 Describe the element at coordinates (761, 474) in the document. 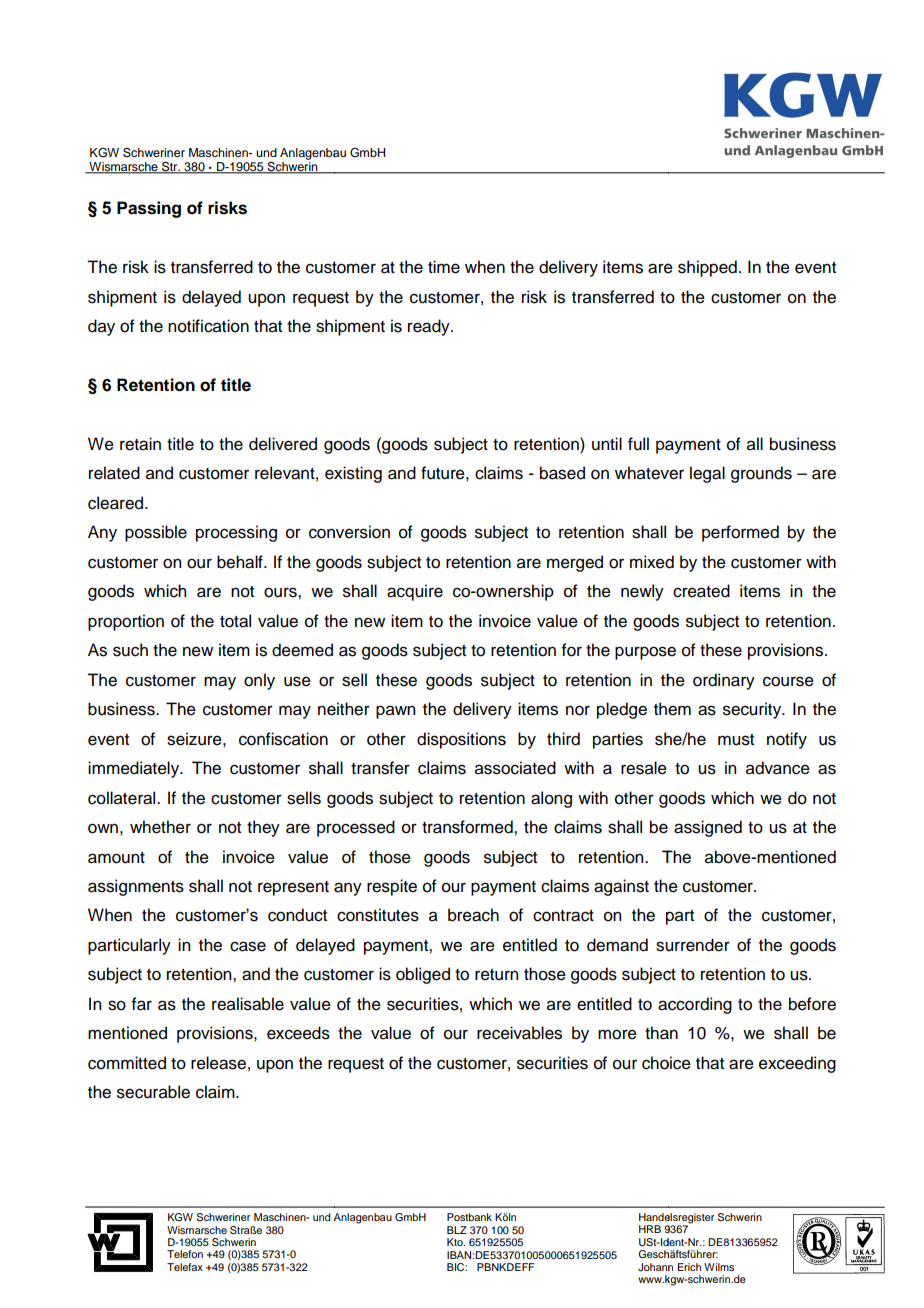

I see `grounds` at that location.
